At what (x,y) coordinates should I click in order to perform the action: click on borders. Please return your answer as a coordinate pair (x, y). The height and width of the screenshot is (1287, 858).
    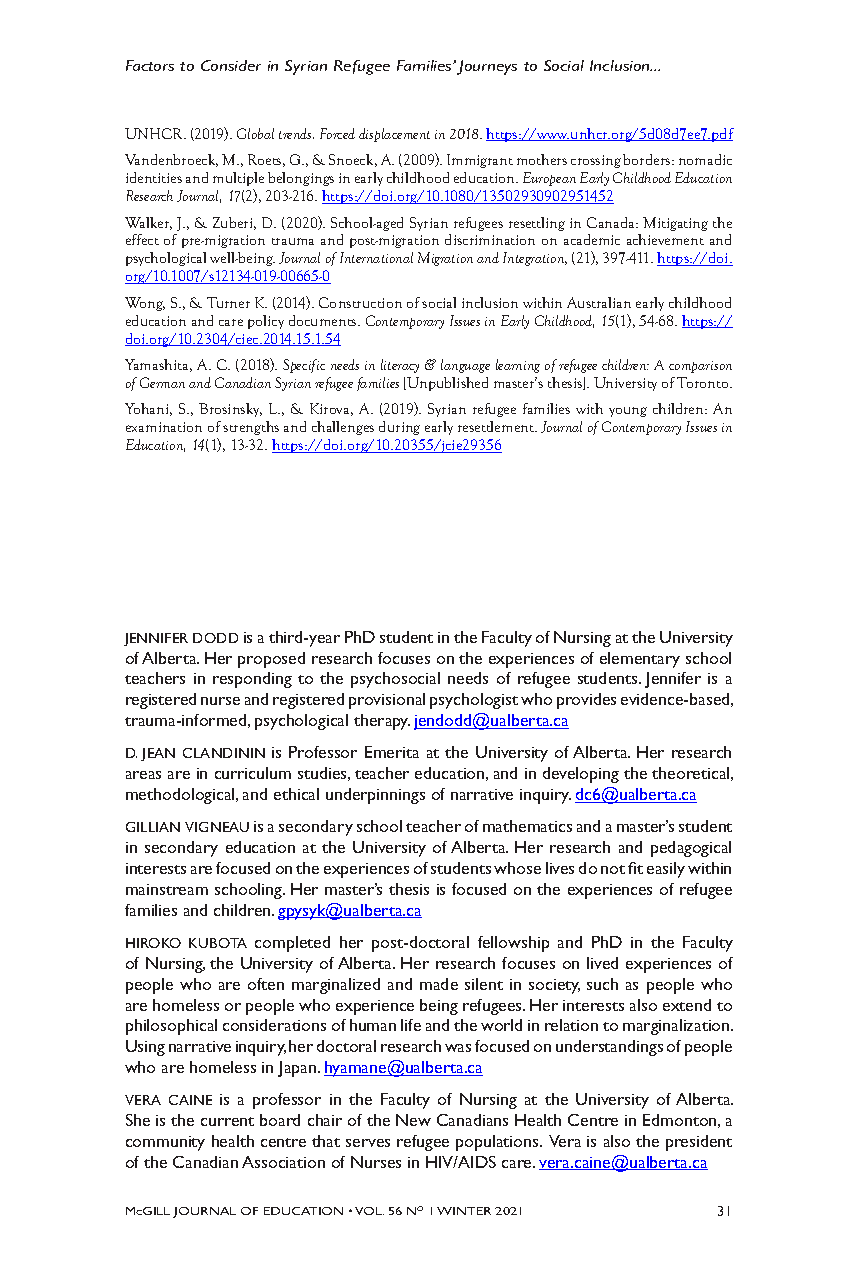
    Looking at the image, I should click on (648, 159).
